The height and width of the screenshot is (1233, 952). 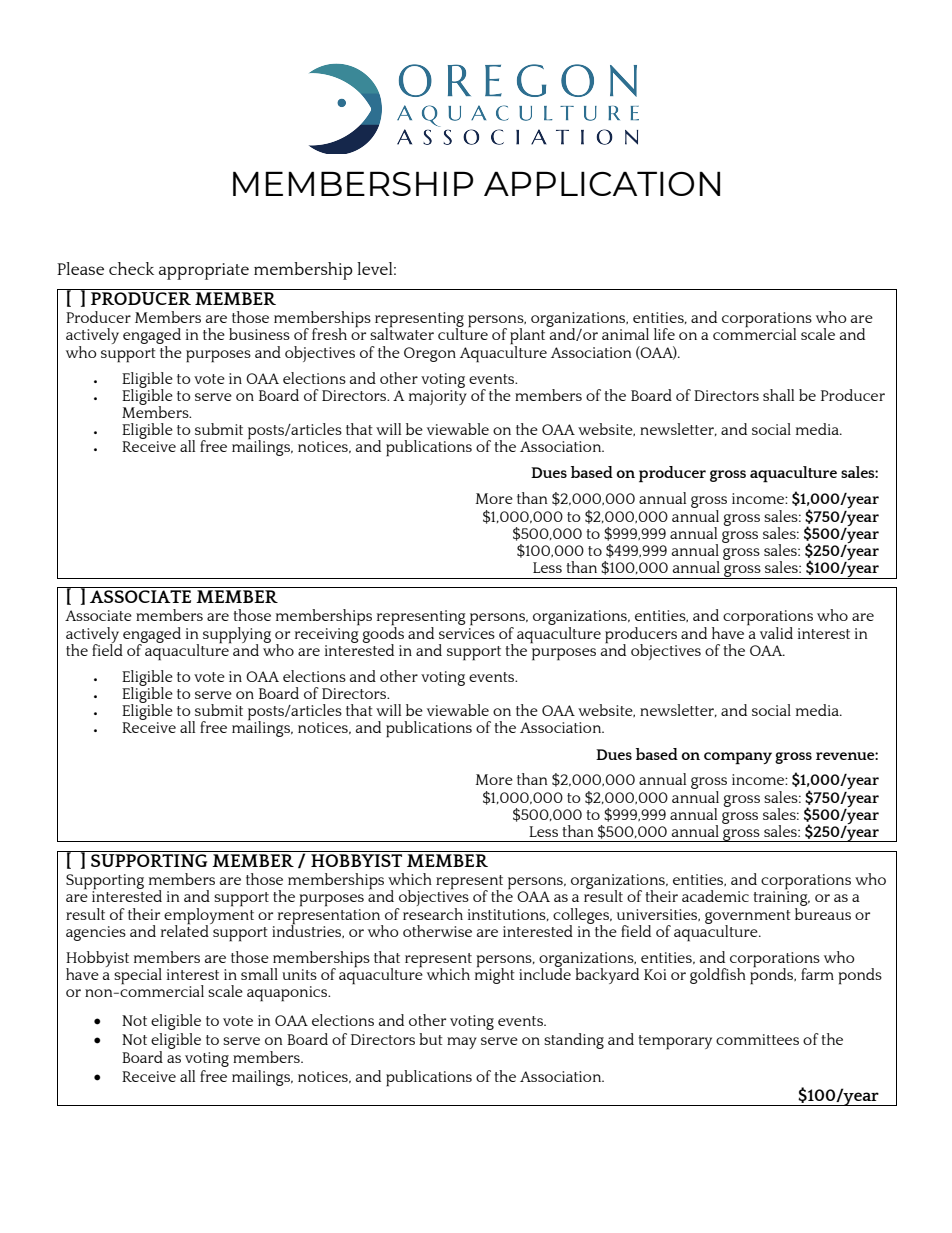 I want to click on business, so click(x=259, y=334).
